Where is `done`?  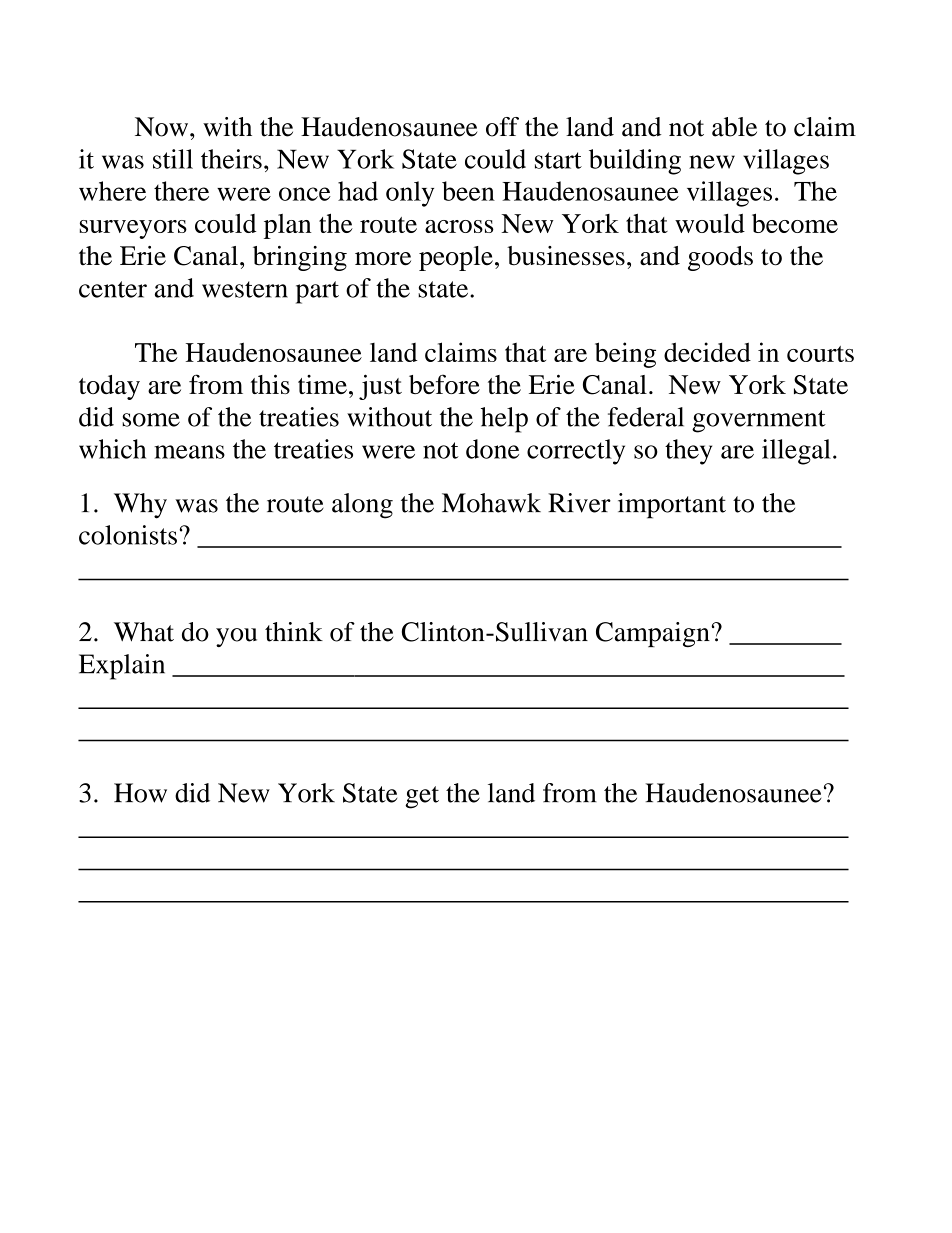
done is located at coordinates (492, 449).
